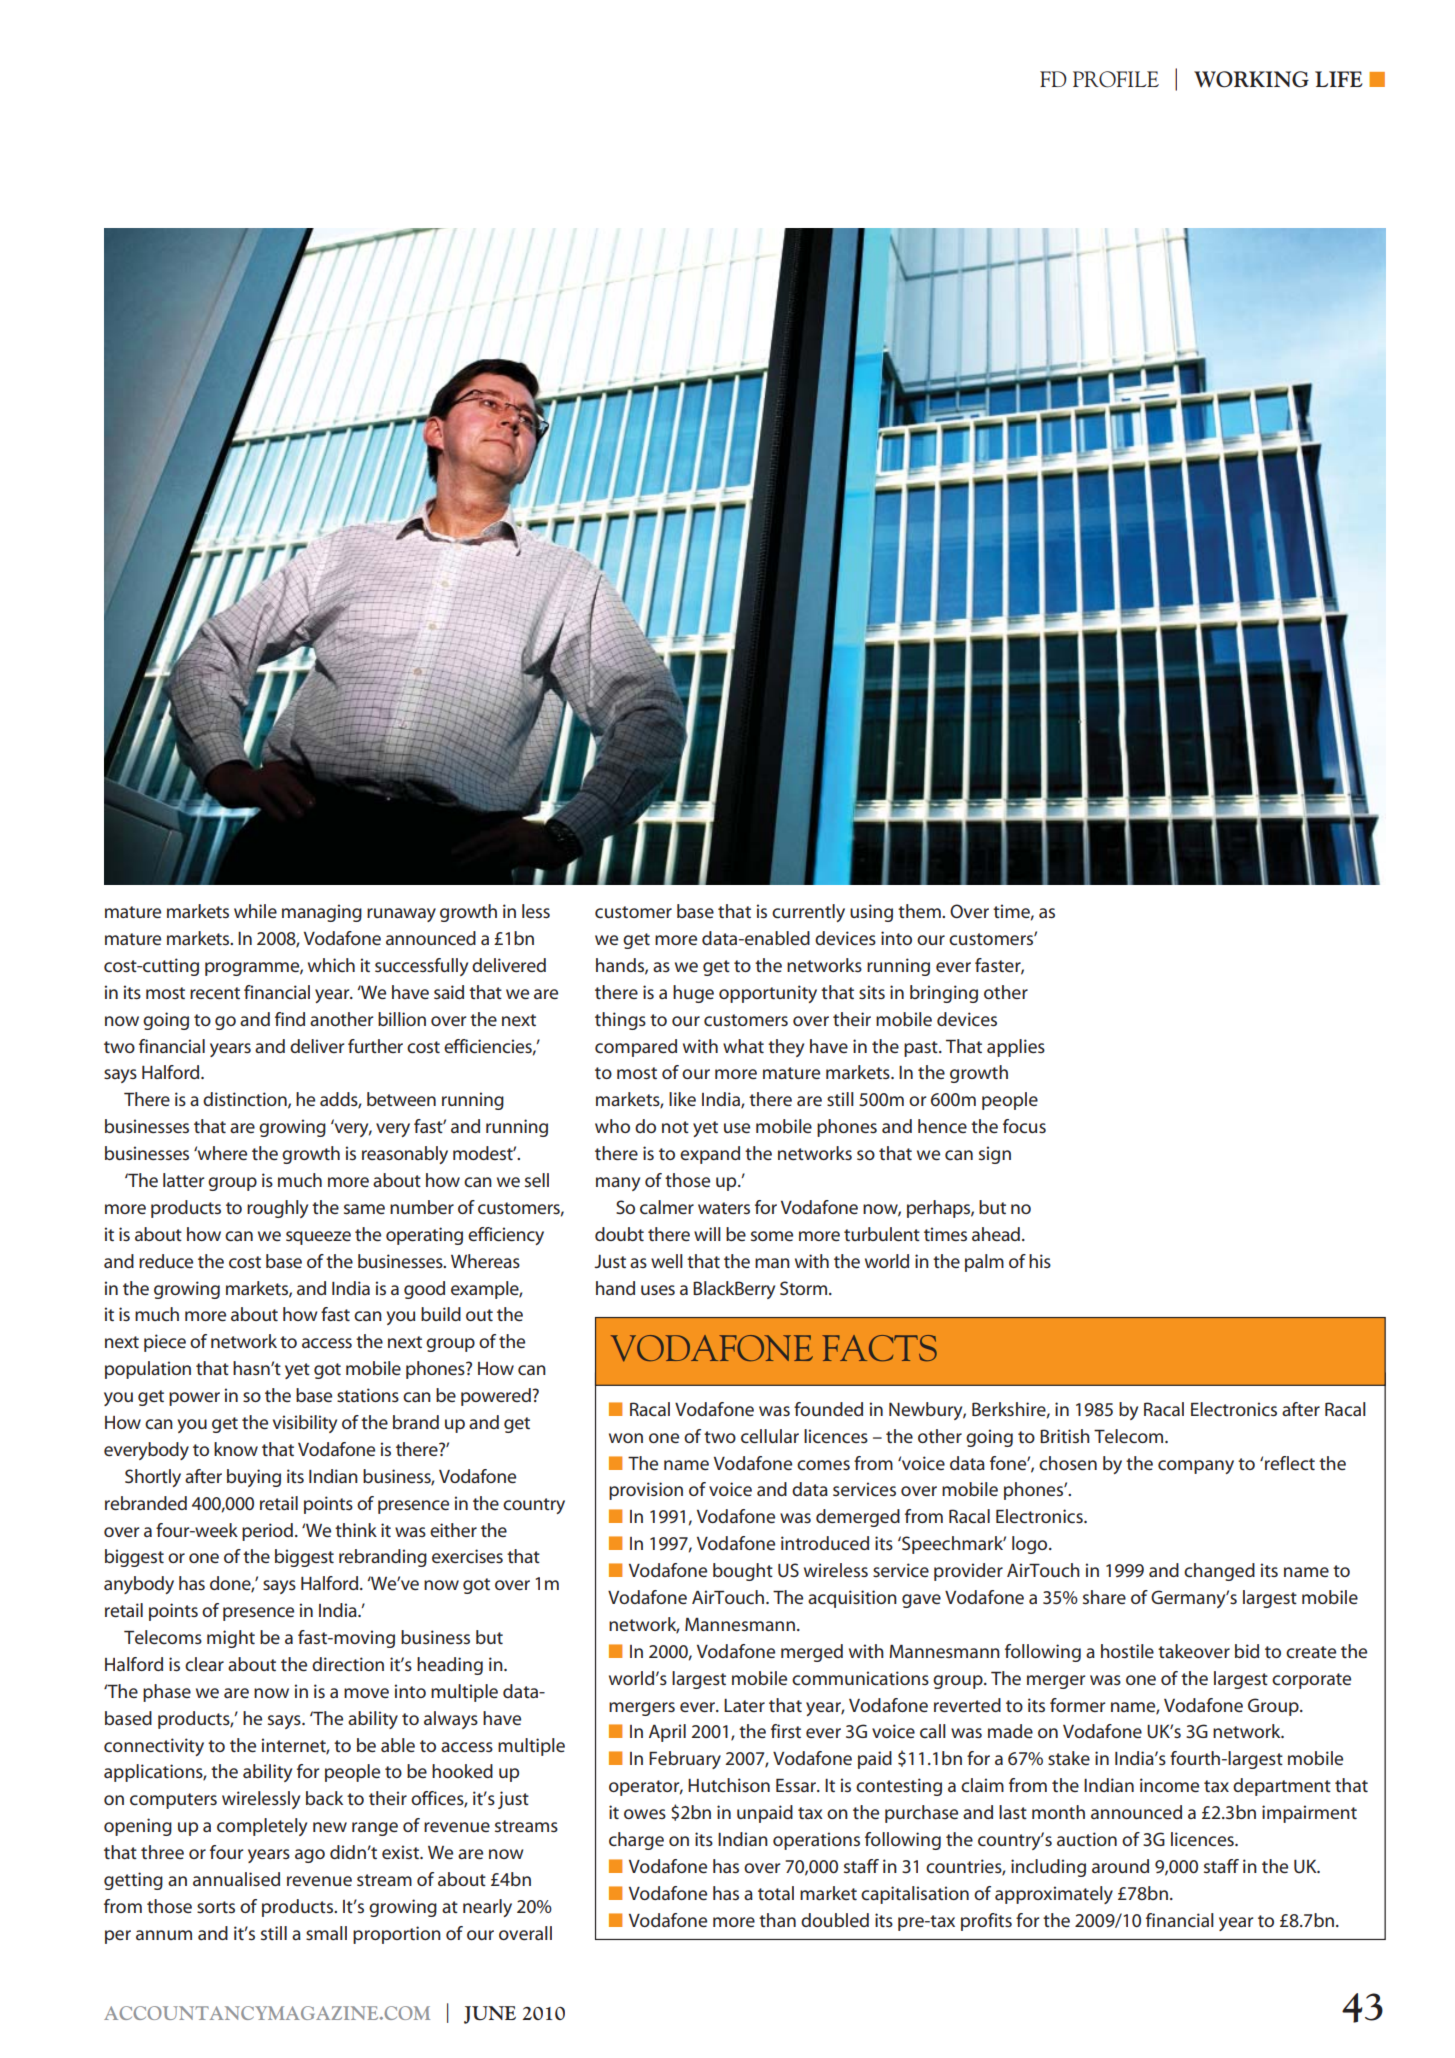 This document has width=1455, height=2058. Describe the element at coordinates (808, 913) in the document. I see `currently` at that location.
